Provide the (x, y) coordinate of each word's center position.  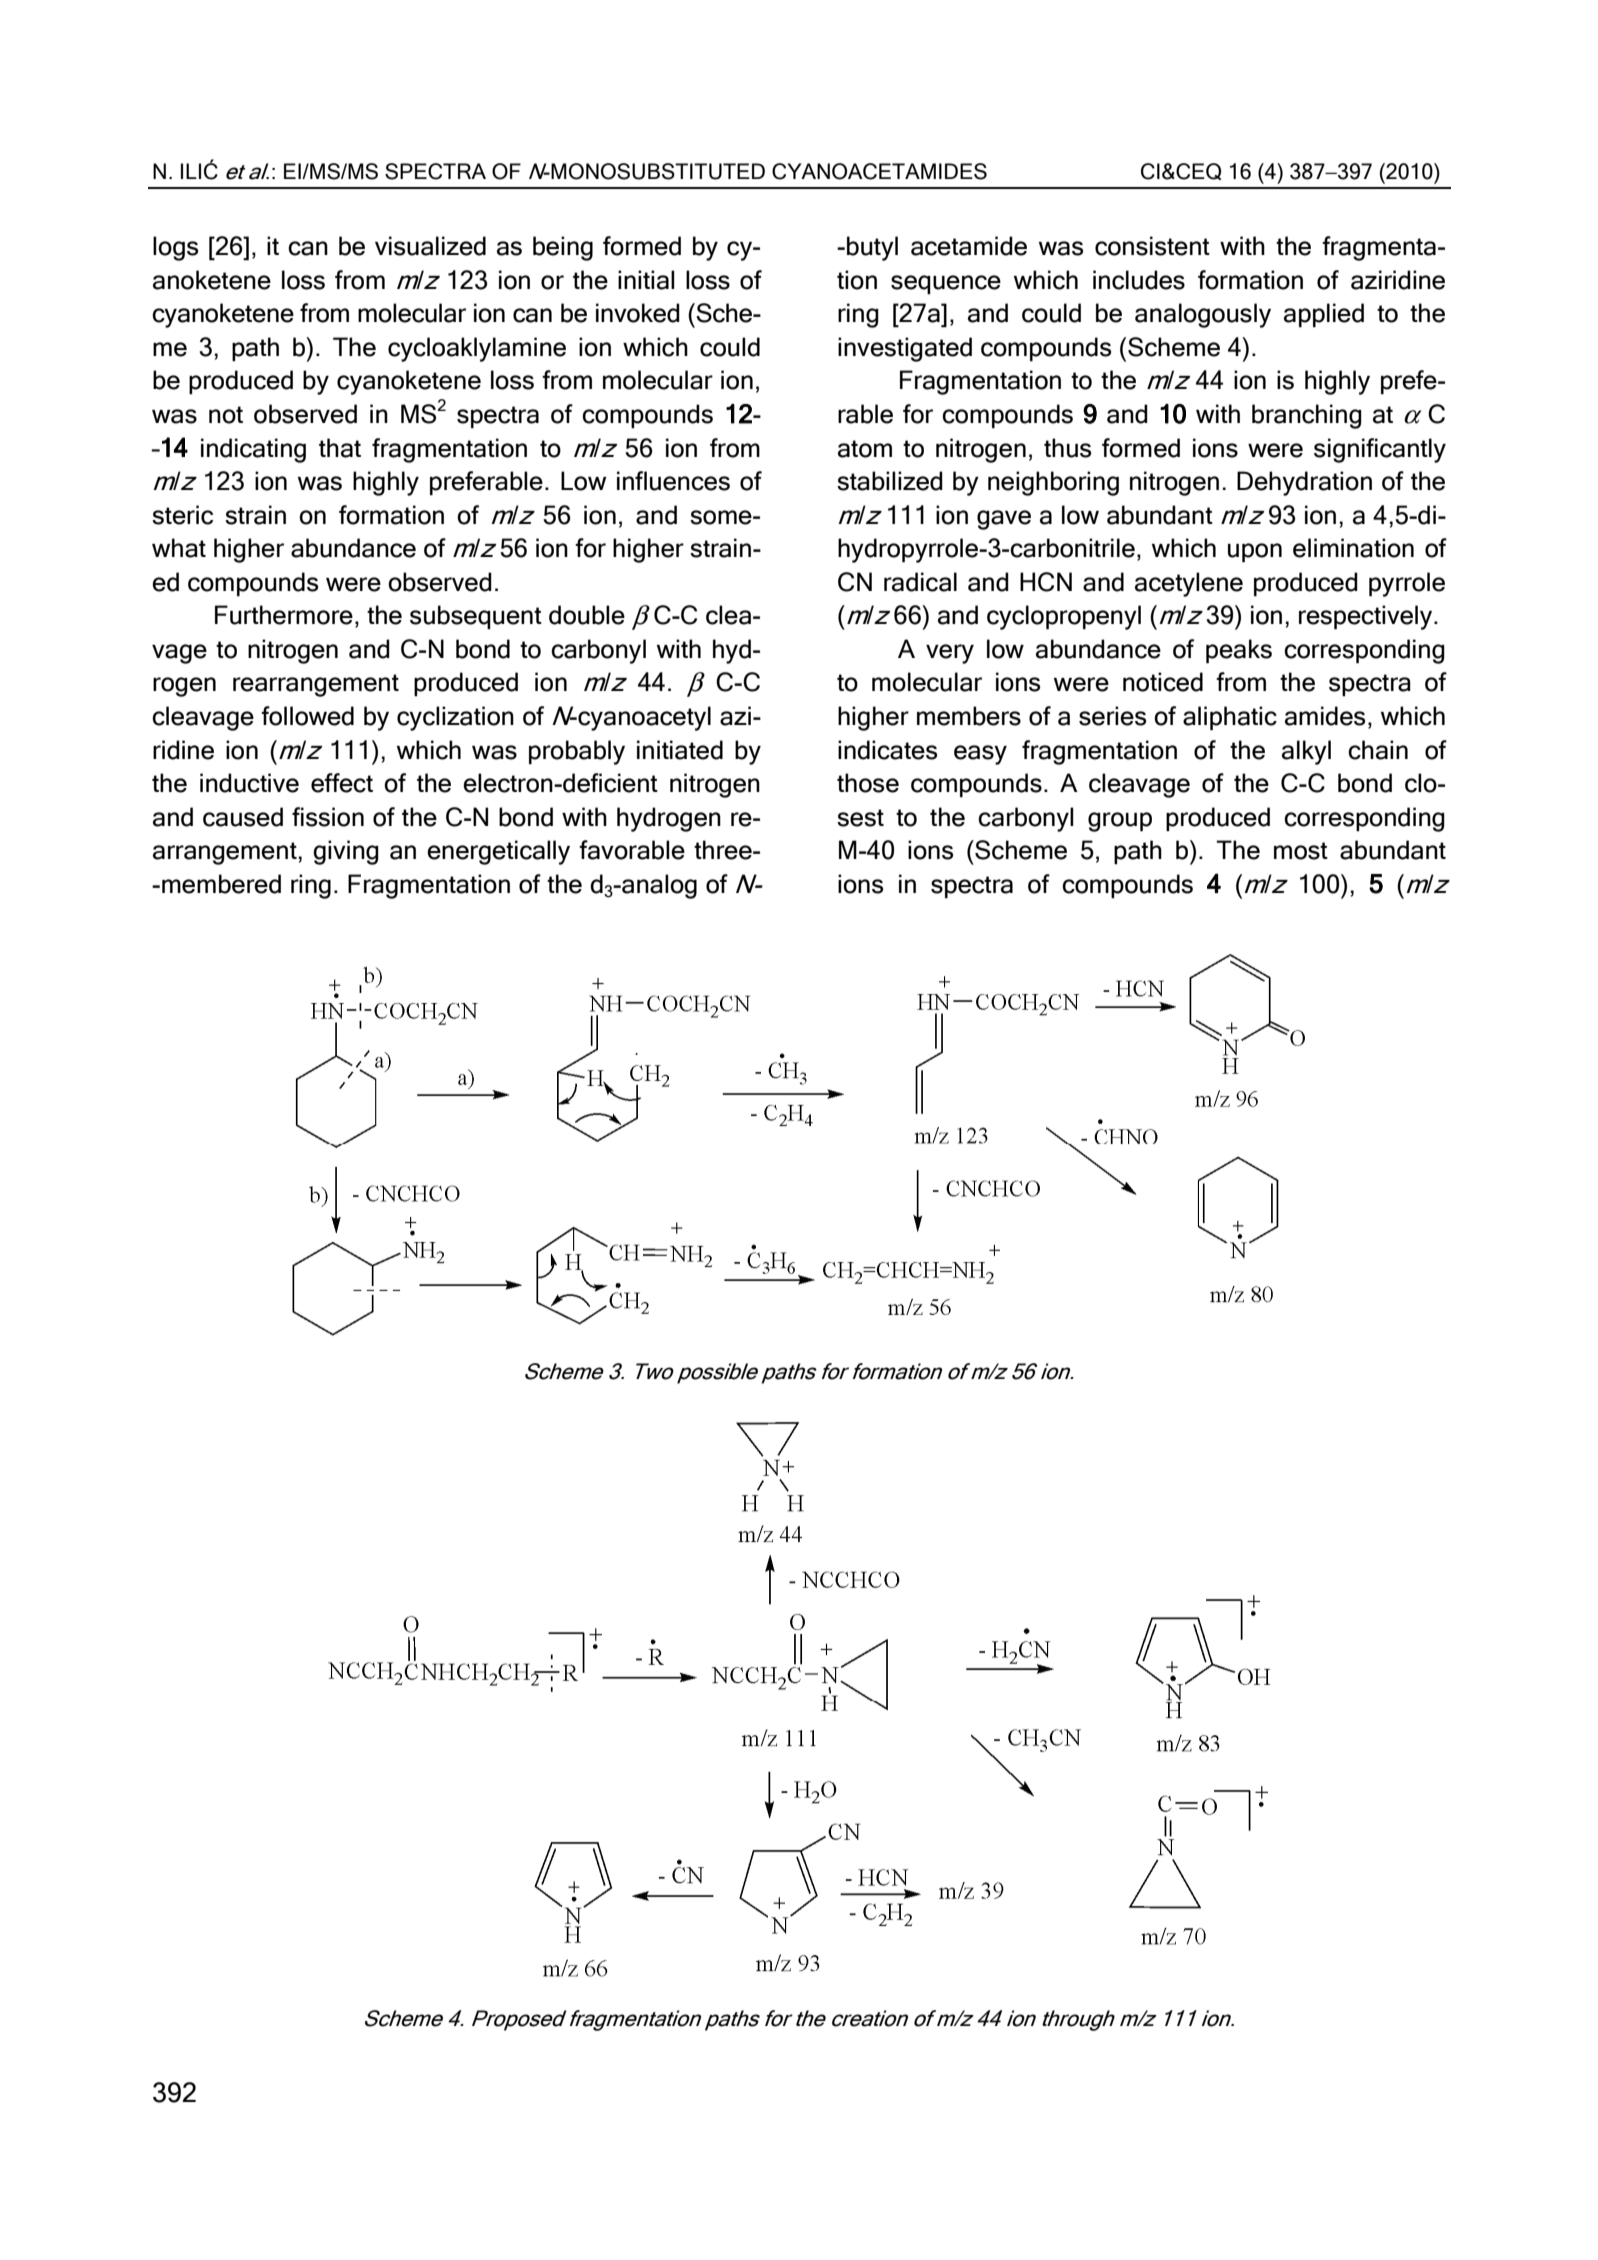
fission (328, 817)
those (868, 783)
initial (646, 280)
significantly (1380, 450)
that (340, 448)
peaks (1239, 651)
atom (865, 449)
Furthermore (284, 615)
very (950, 654)
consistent (1152, 246)
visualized (430, 246)
